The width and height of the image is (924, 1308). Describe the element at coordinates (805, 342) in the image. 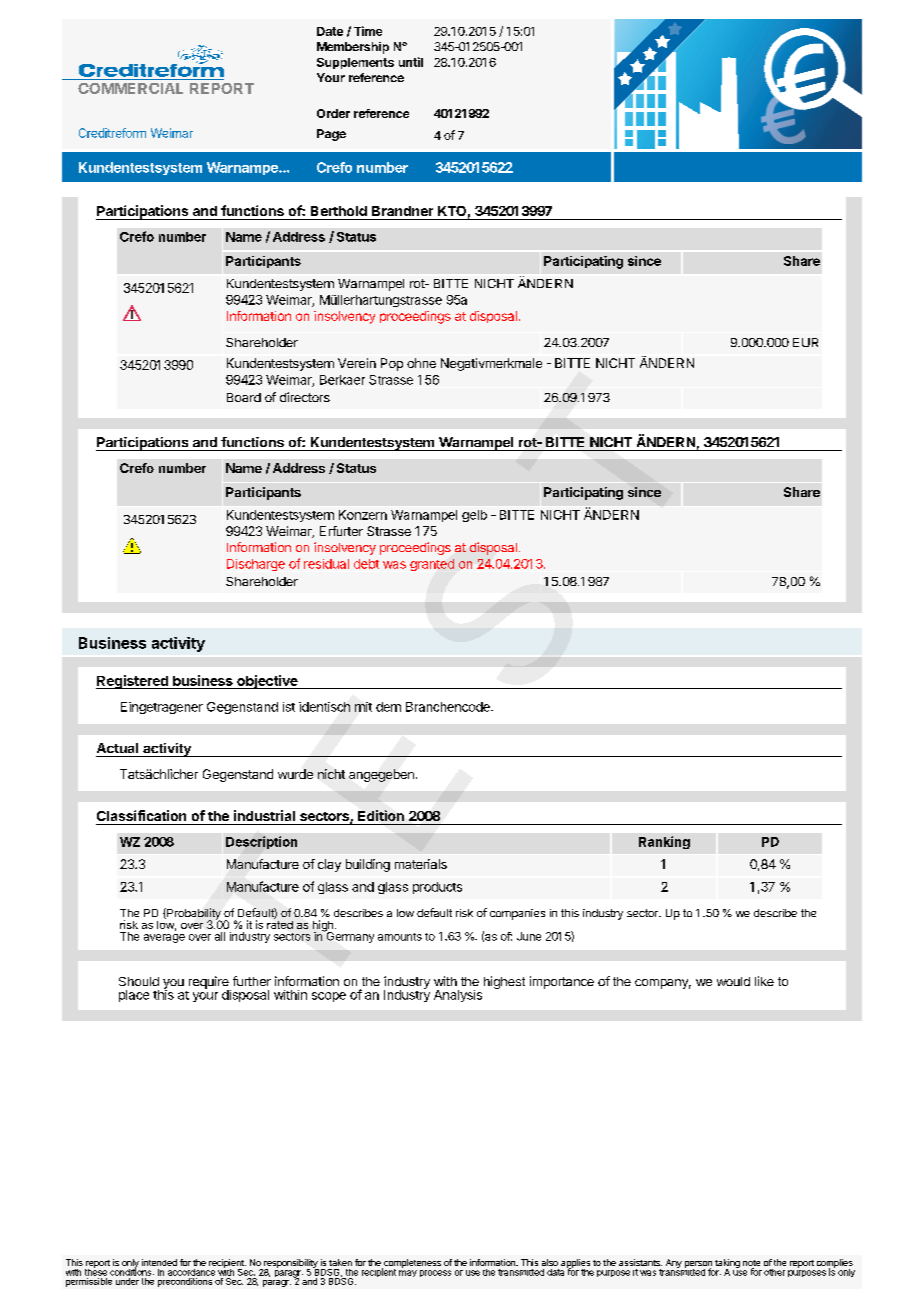

I see `EUR` at that location.
